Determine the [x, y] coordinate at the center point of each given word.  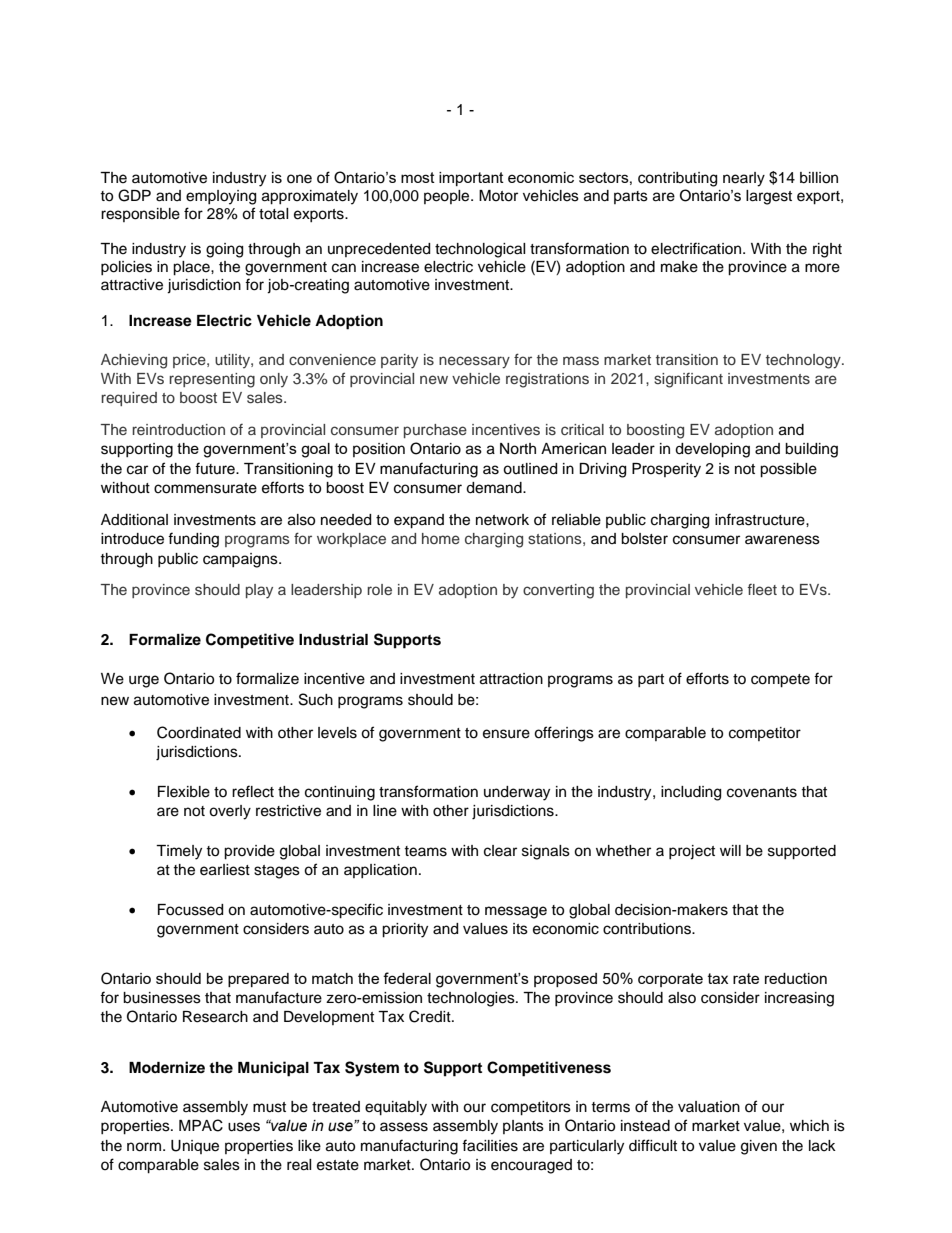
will [730, 850]
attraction [511, 679]
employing [221, 197]
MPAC [201, 1125]
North [518, 449]
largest [769, 197]
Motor [498, 196]
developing [712, 450]
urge [144, 681]
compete [780, 681]
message [516, 912]
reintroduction [178, 429]
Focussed [190, 910]
